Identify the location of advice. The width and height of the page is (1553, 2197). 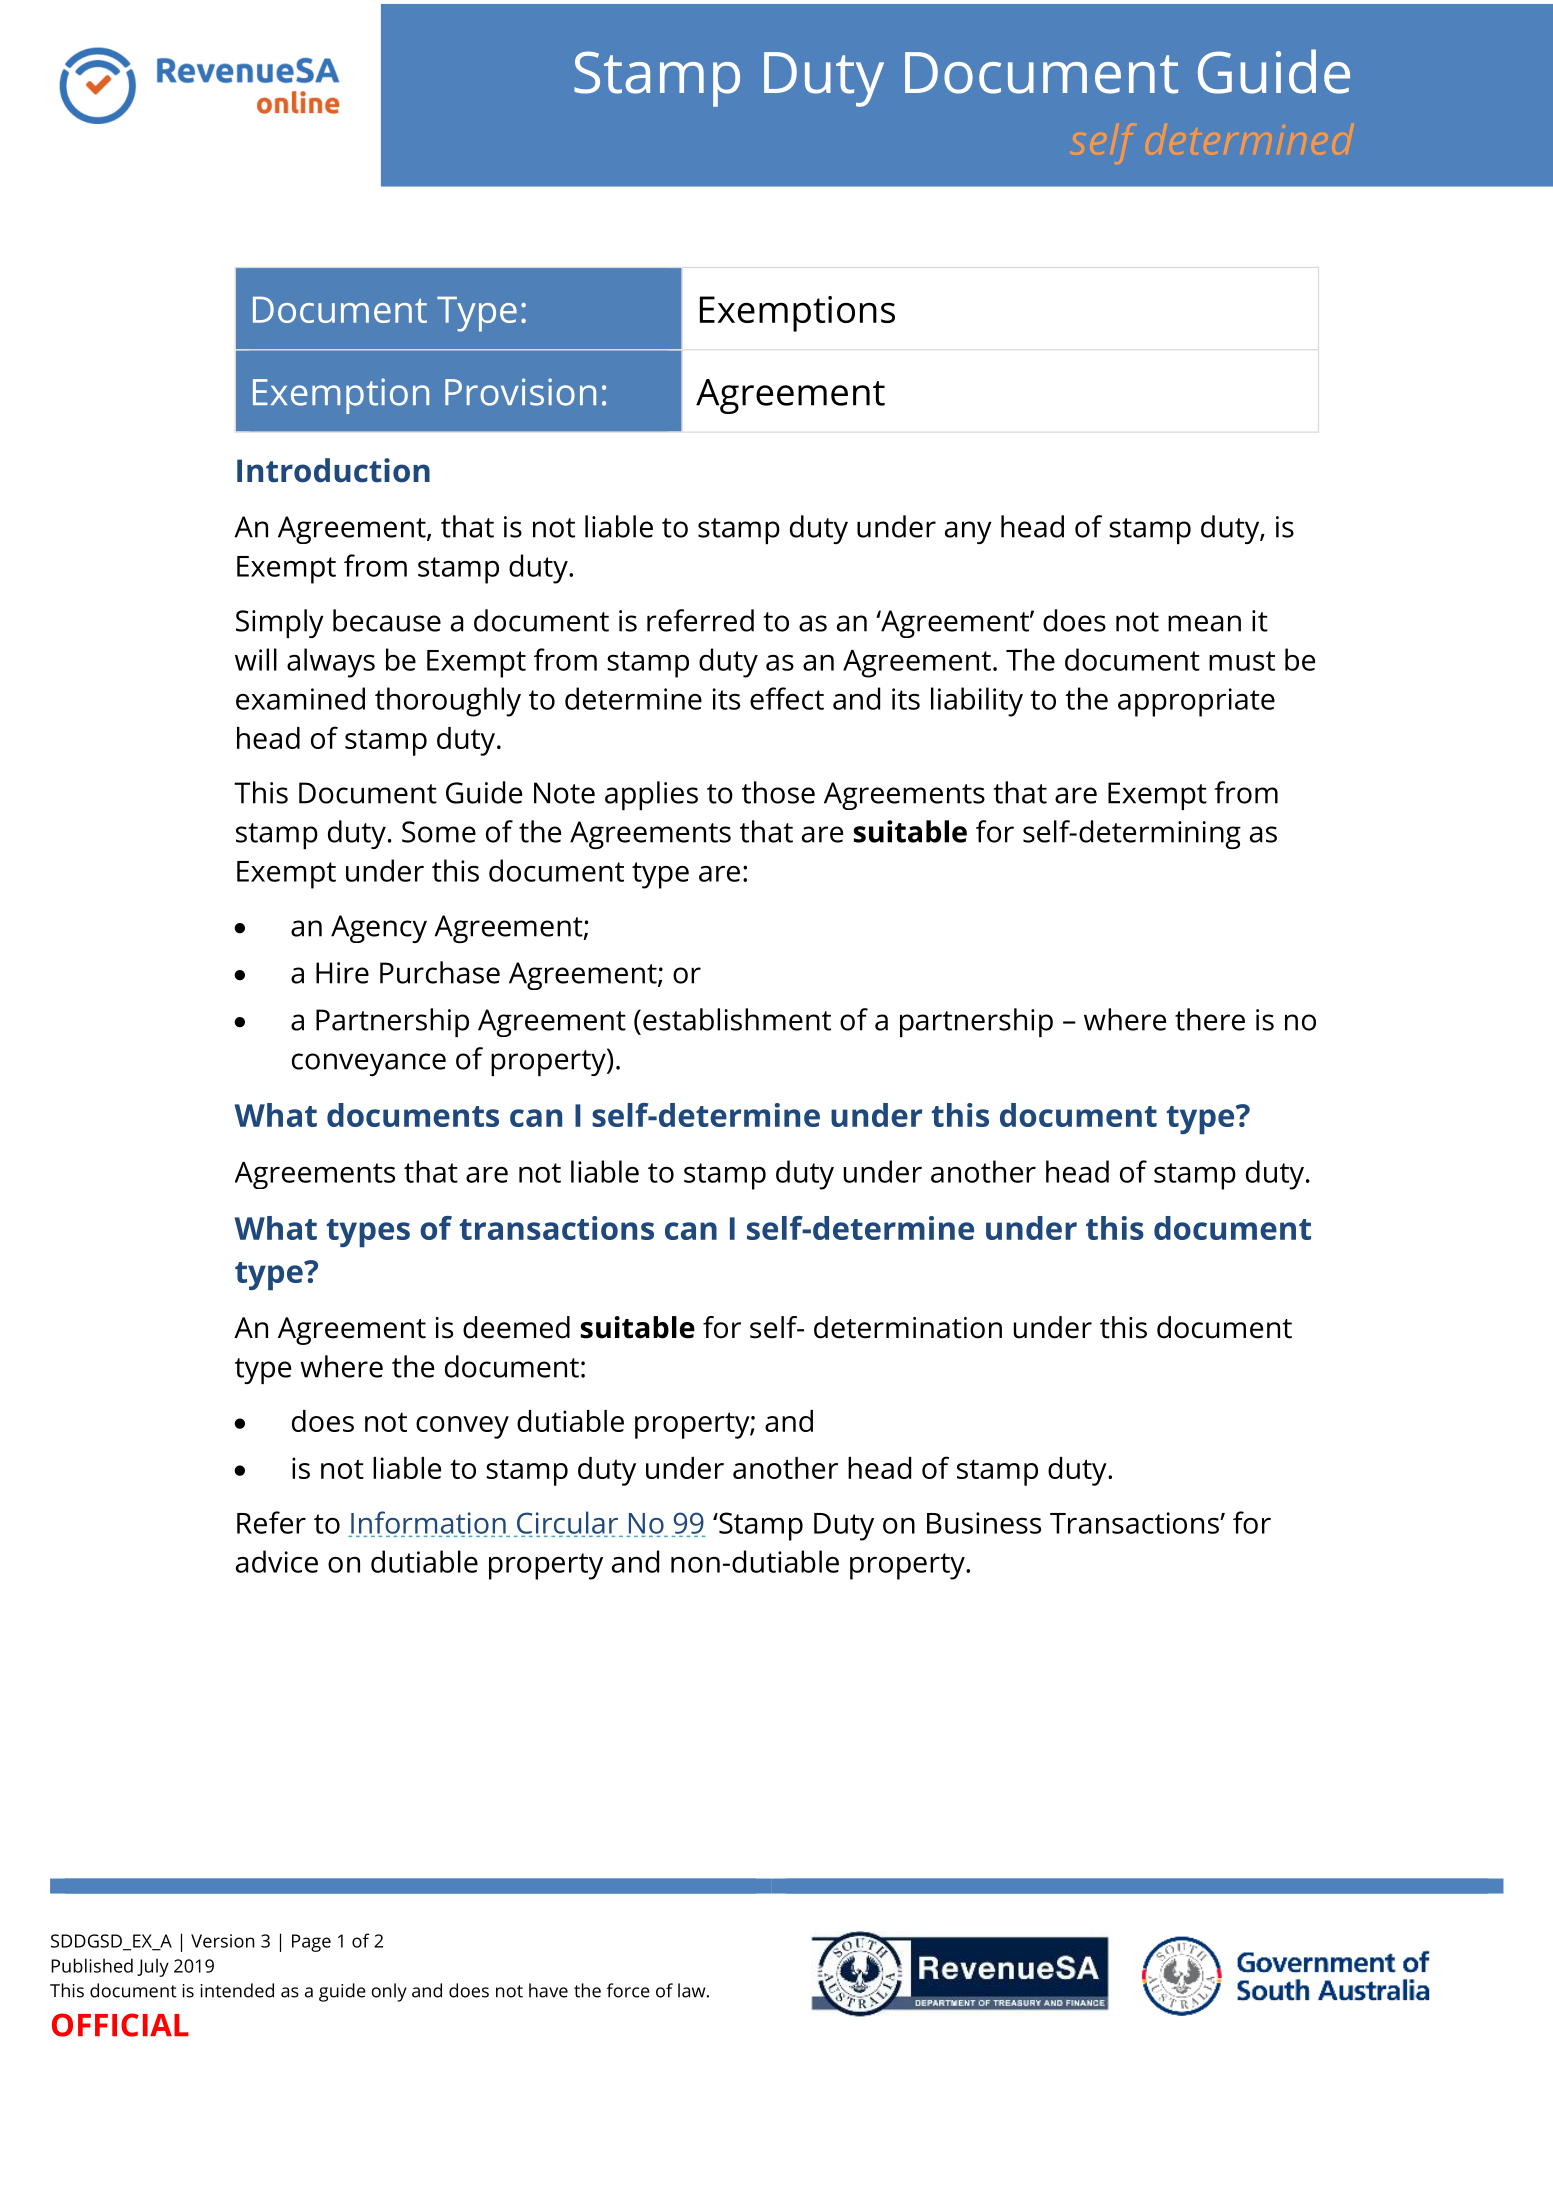
(277, 1561).
